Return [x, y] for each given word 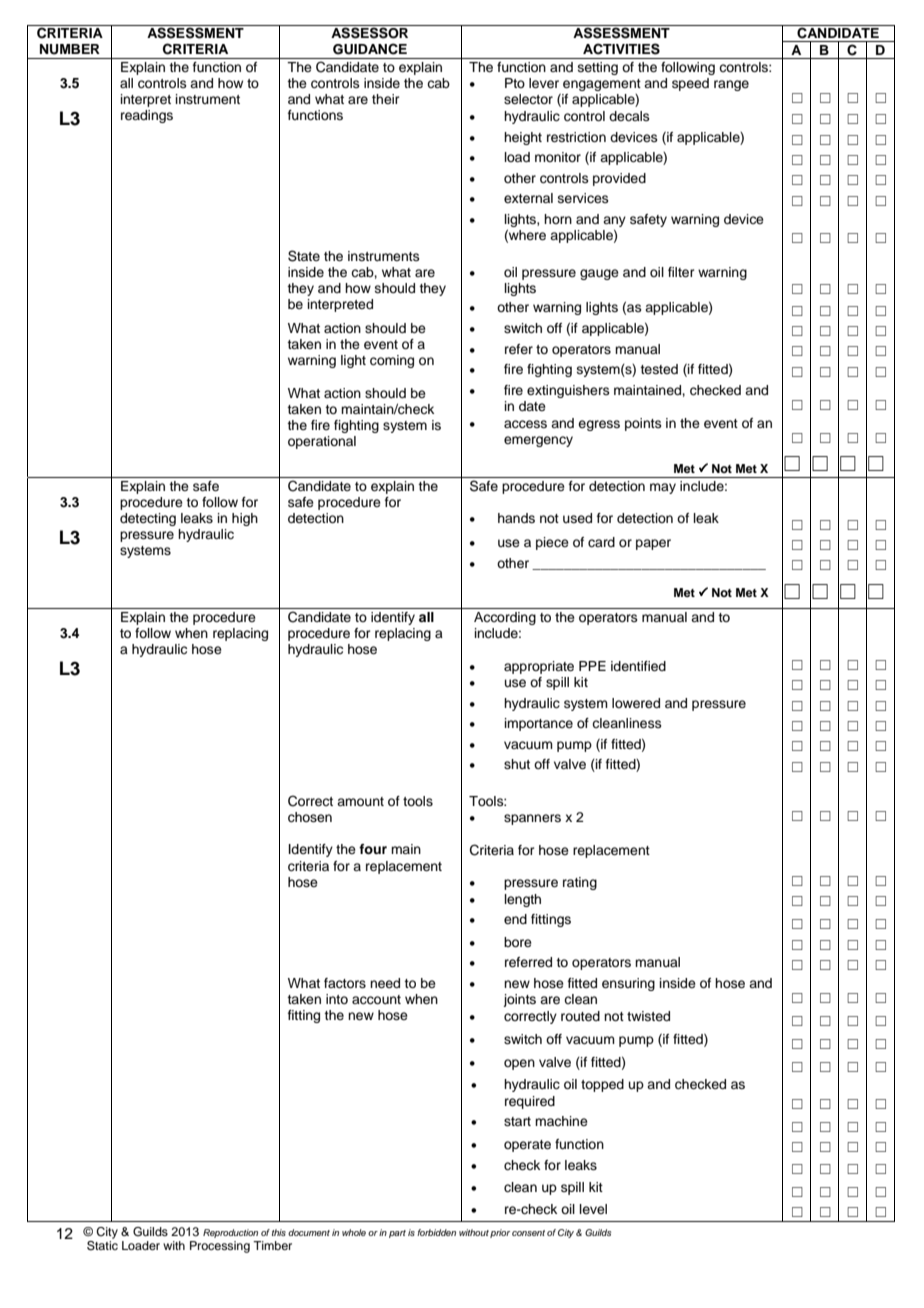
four [373, 849]
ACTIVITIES [621, 49]
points [643, 424]
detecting [148, 519]
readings [147, 116]
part [397, 1234]
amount [360, 801]
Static [102, 1244]
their [386, 99]
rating [580, 883]
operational [322, 442]
